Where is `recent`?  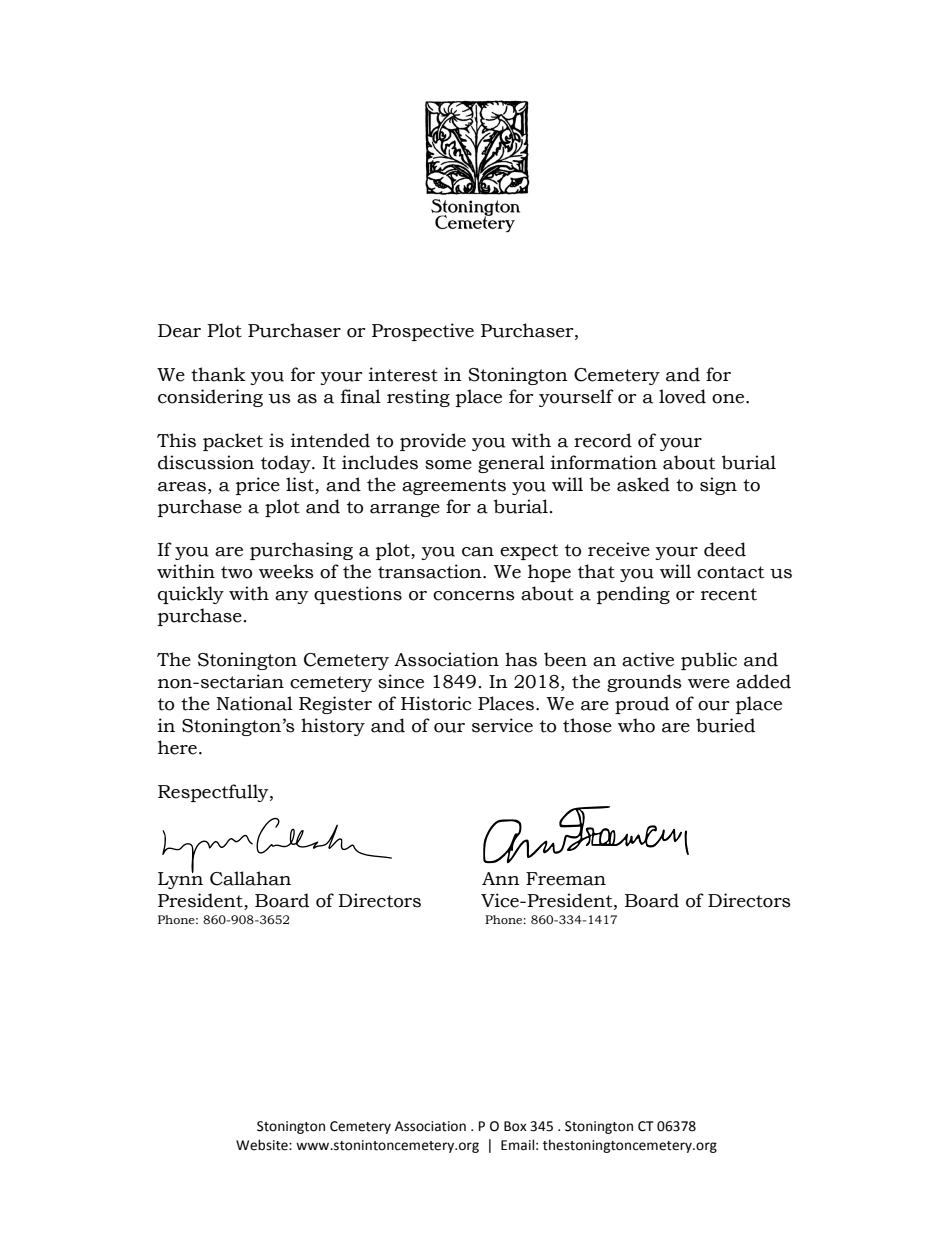
recent is located at coordinates (729, 594).
